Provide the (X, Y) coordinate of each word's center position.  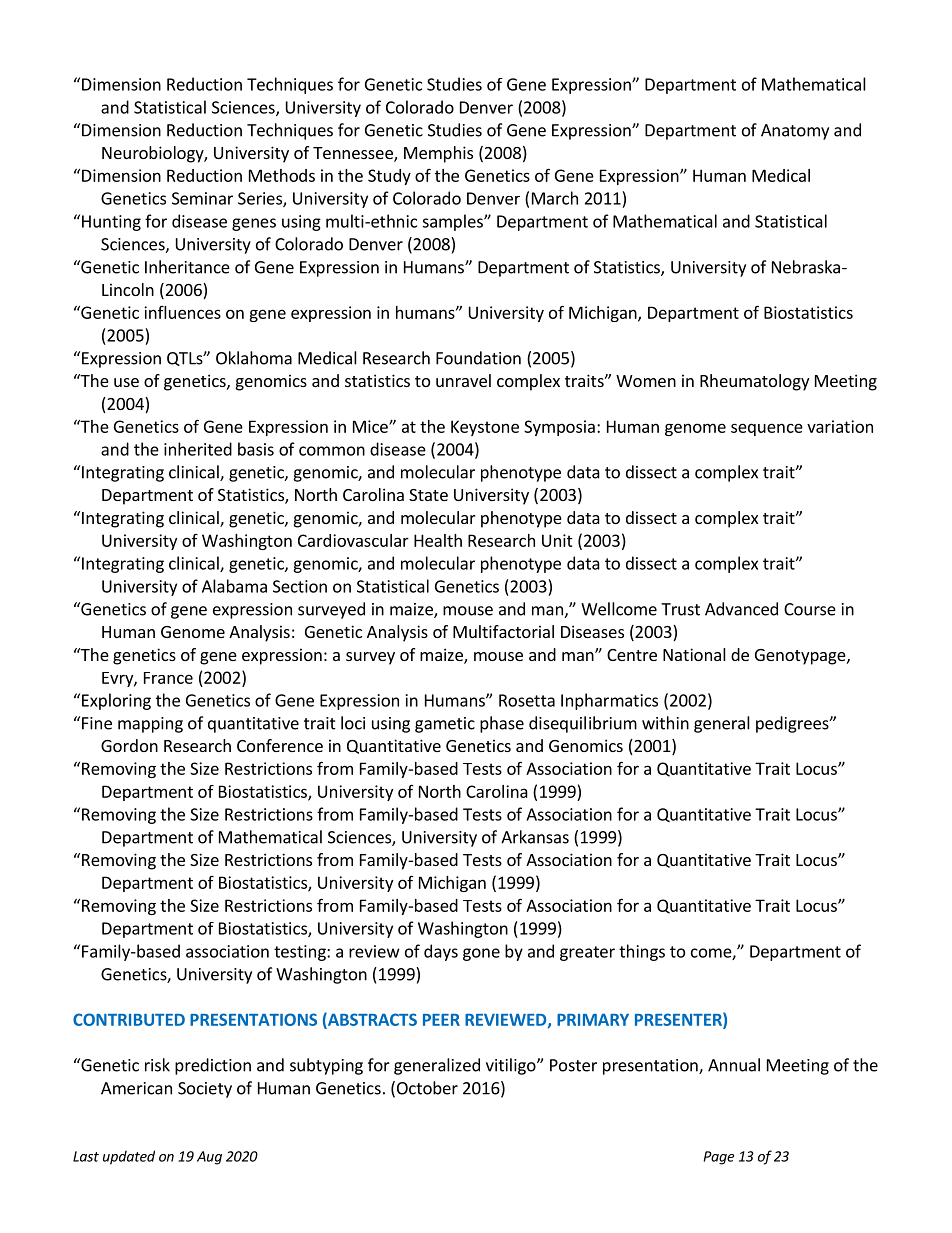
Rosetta (527, 700)
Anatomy (795, 132)
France (168, 678)
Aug (209, 1158)
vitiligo (512, 1066)
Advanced (741, 609)
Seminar (202, 198)
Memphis (438, 154)
